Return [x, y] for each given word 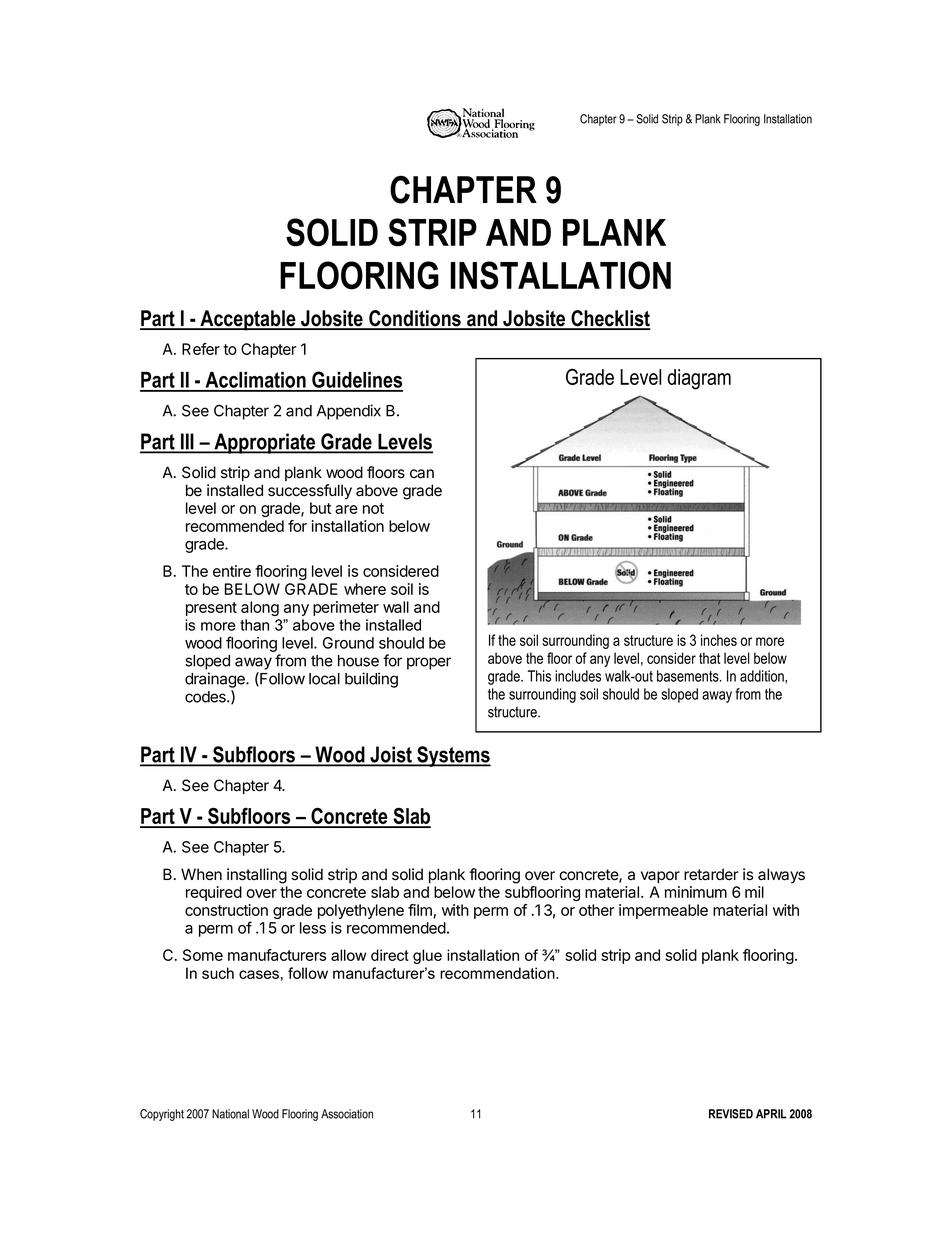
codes [206, 697]
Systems [453, 756]
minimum [696, 892]
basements [689, 676]
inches [719, 640]
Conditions [415, 319]
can [422, 474]
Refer [201, 349]
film [421, 911]
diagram [699, 379]
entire [232, 571]
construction [226, 910]
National [230, 1114]
